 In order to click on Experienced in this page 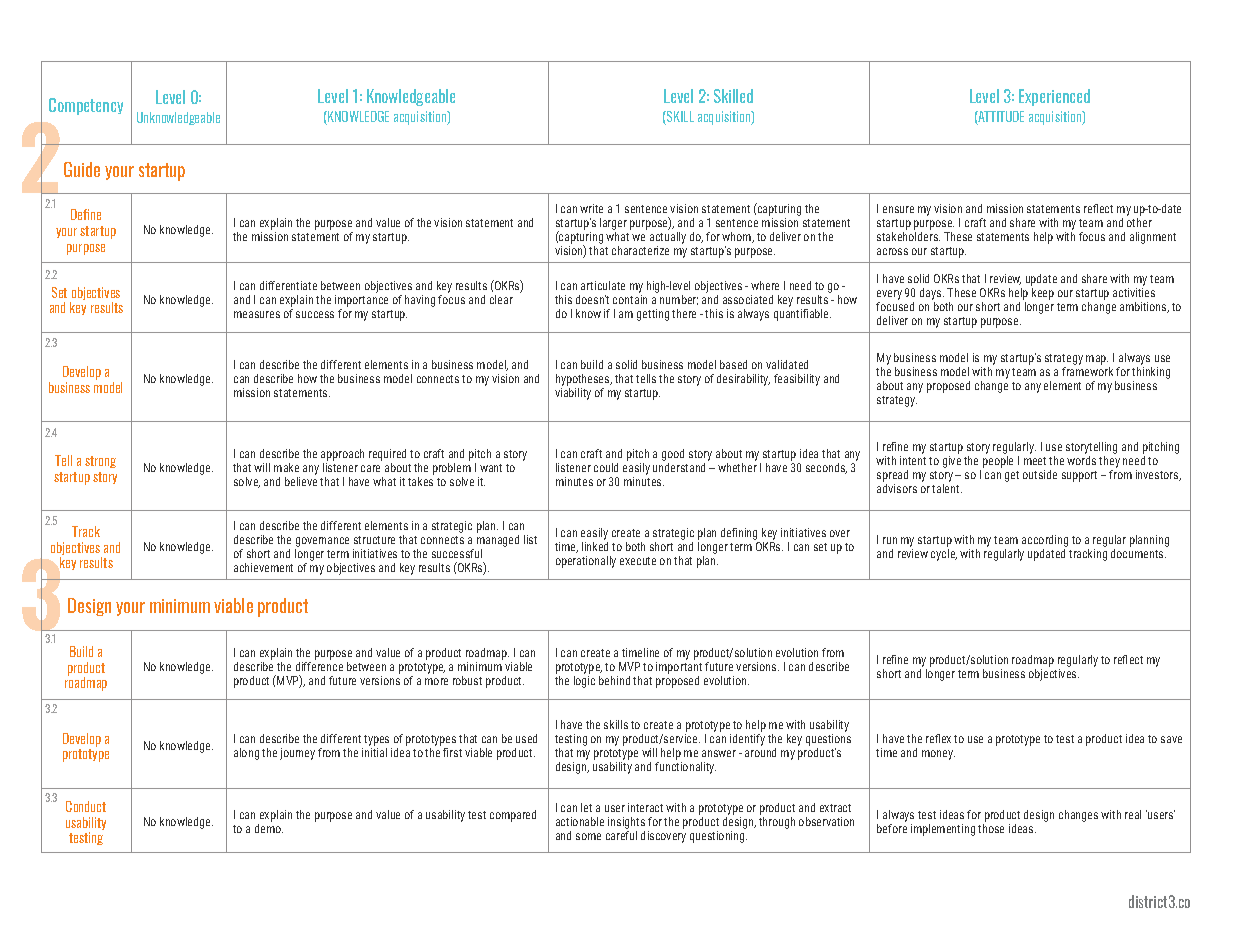, I will do `click(1054, 97)`.
